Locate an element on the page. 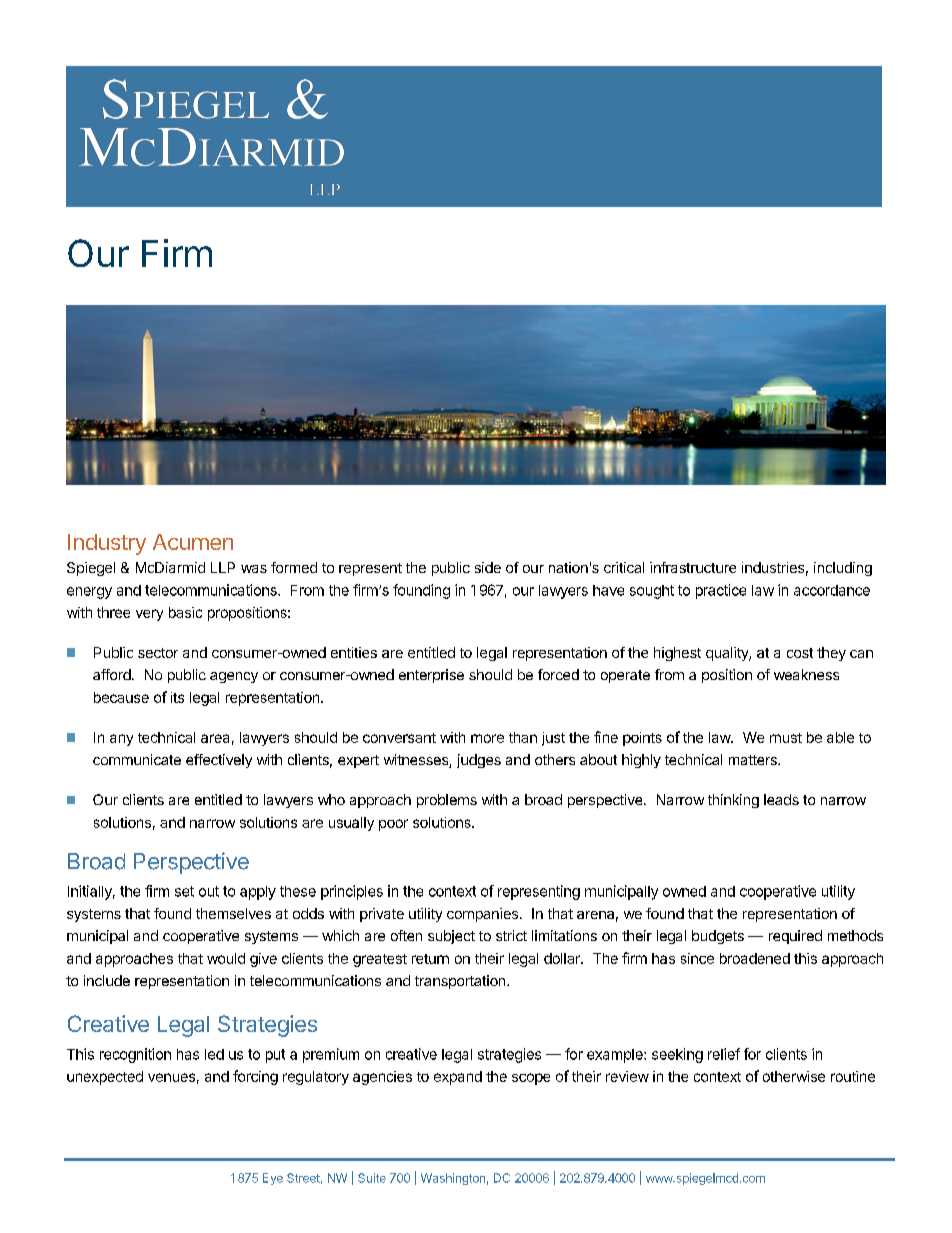 This page has height=1233, width=952. matters is located at coordinates (754, 760).
